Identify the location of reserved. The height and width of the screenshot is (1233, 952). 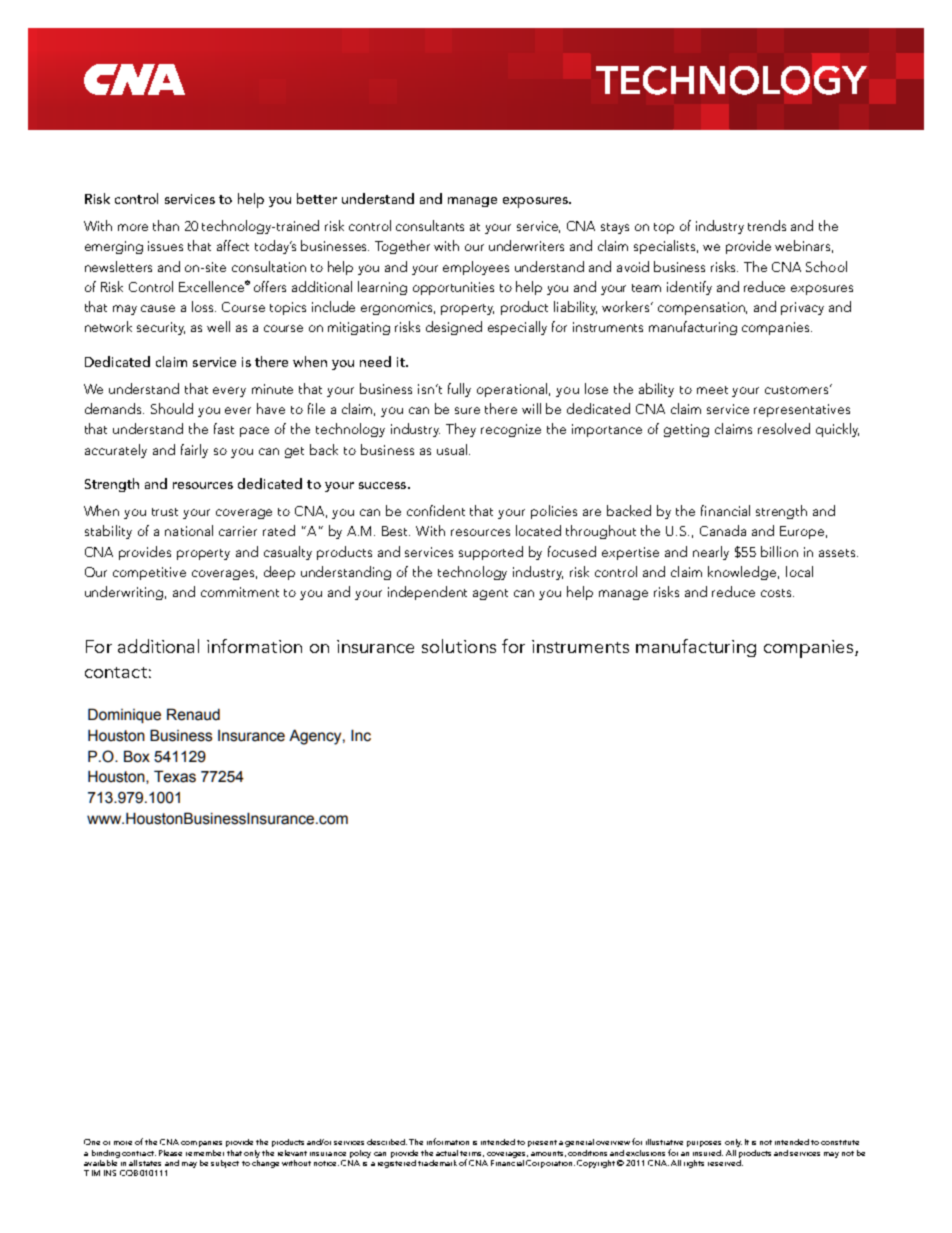
(725, 1161).
